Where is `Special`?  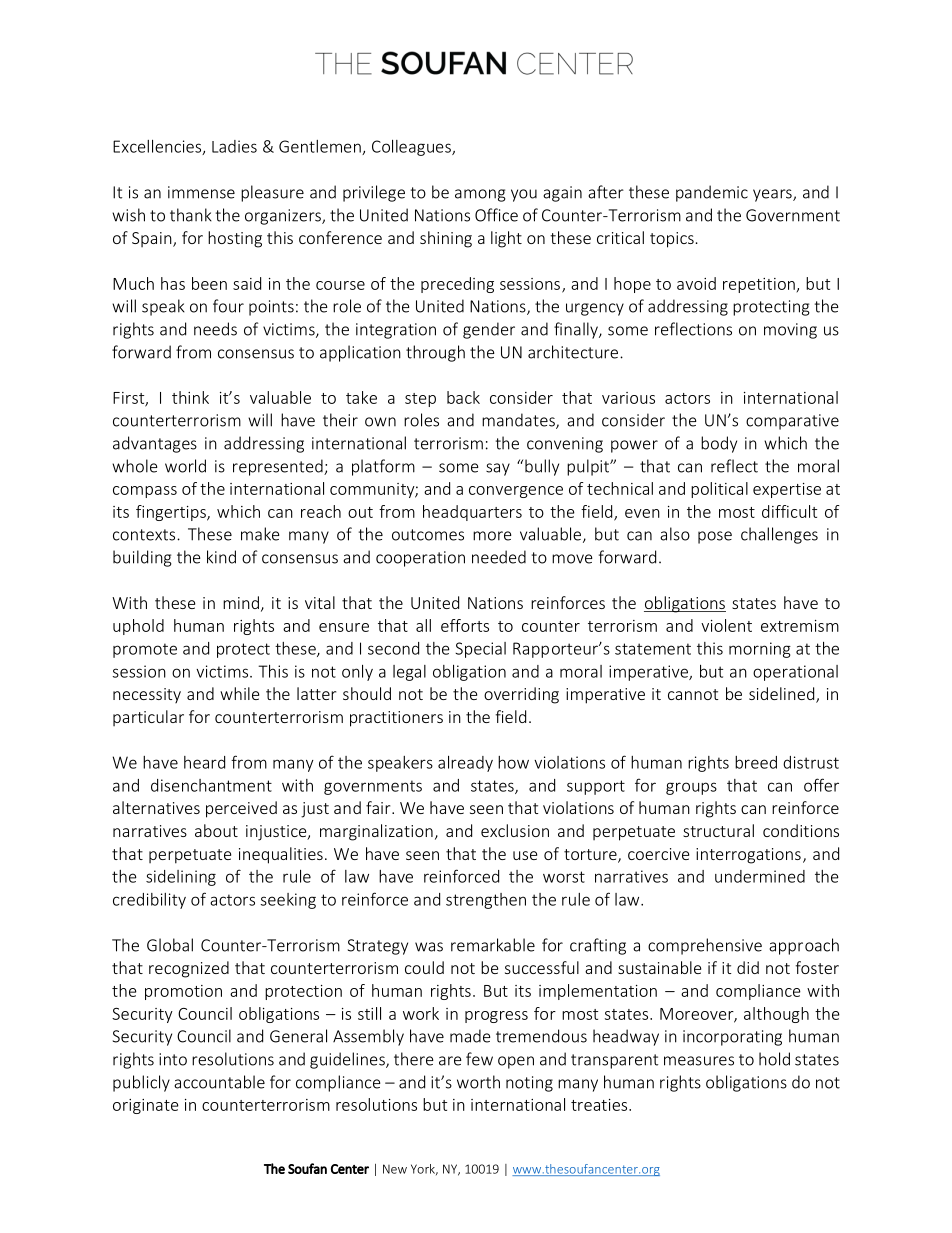
Special is located at coordinates (480, 650).
